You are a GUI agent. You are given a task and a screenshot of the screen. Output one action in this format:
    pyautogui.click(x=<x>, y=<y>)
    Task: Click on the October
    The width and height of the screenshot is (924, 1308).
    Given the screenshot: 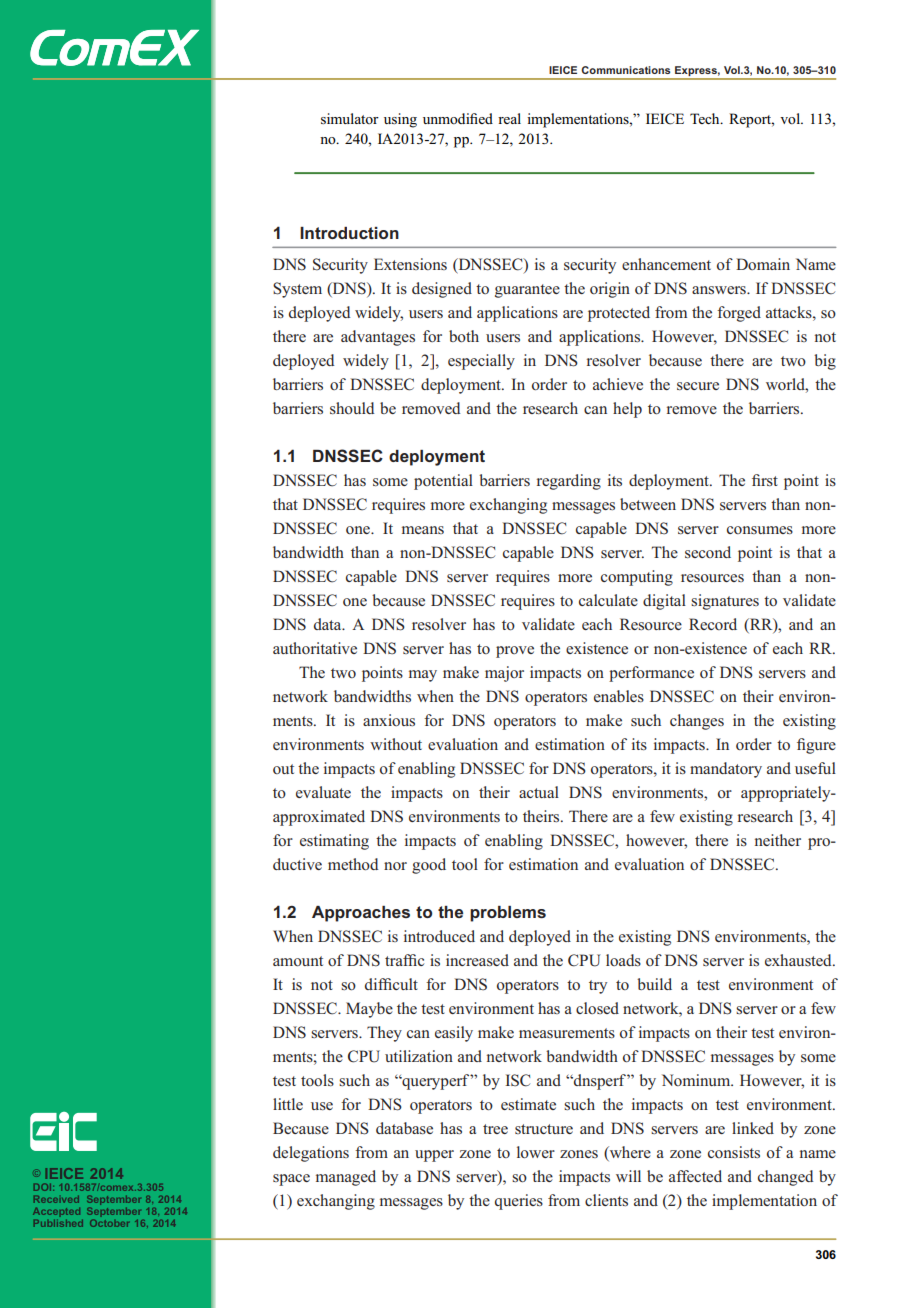 What is the action you would take?
    pyautogui.click(x=109, y=1223)
